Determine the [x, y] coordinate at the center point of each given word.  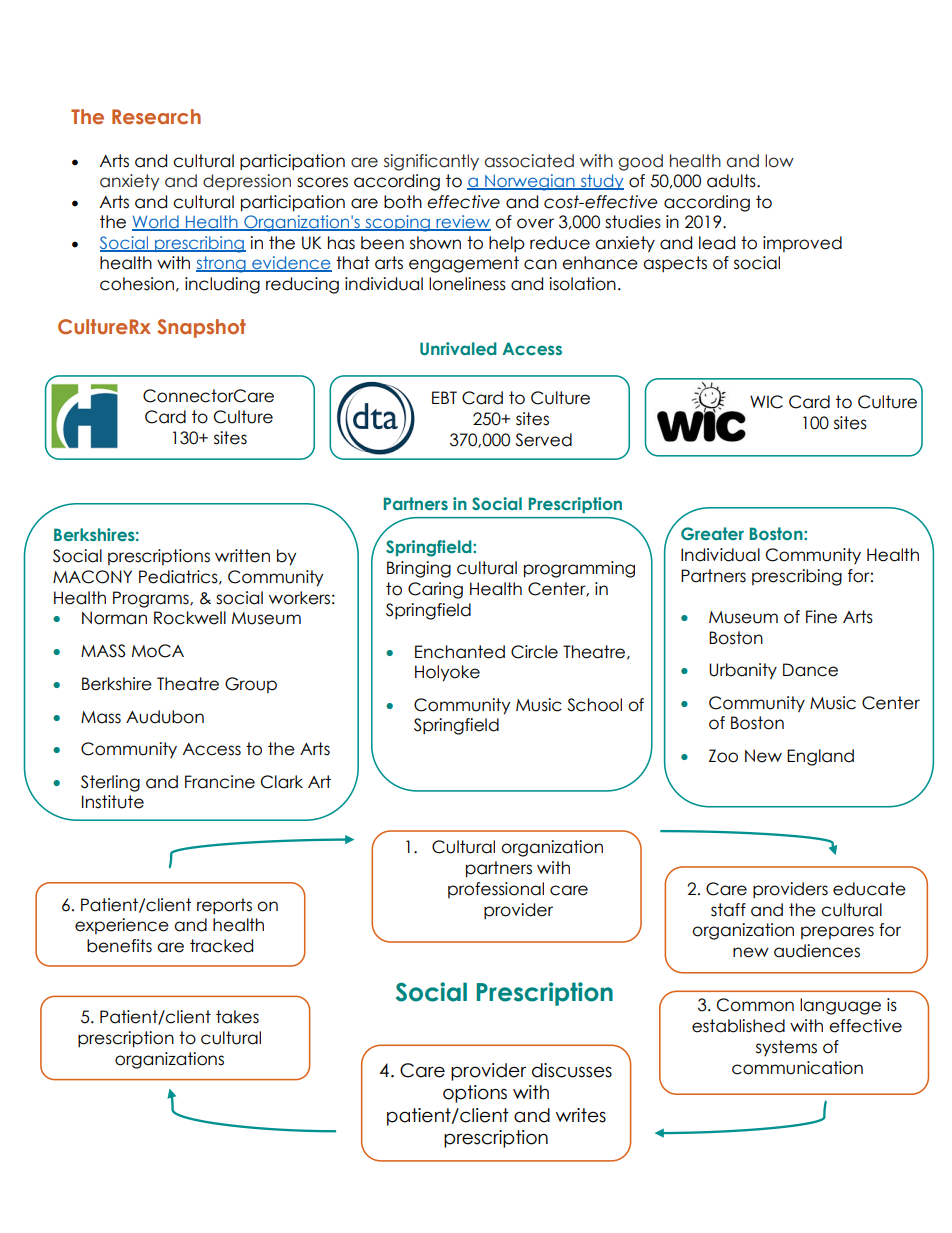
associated [529, 161]
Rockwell [190, 618]
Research [156, 116]
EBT [444, 397]
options [475, 1094]
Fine [821, 617]
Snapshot [201, 328]
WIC [766, 402]
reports [224, 906]
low [779, 161]
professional [496, 890]
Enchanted [460, 652]
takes [237, 1017]
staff [728, 910]
